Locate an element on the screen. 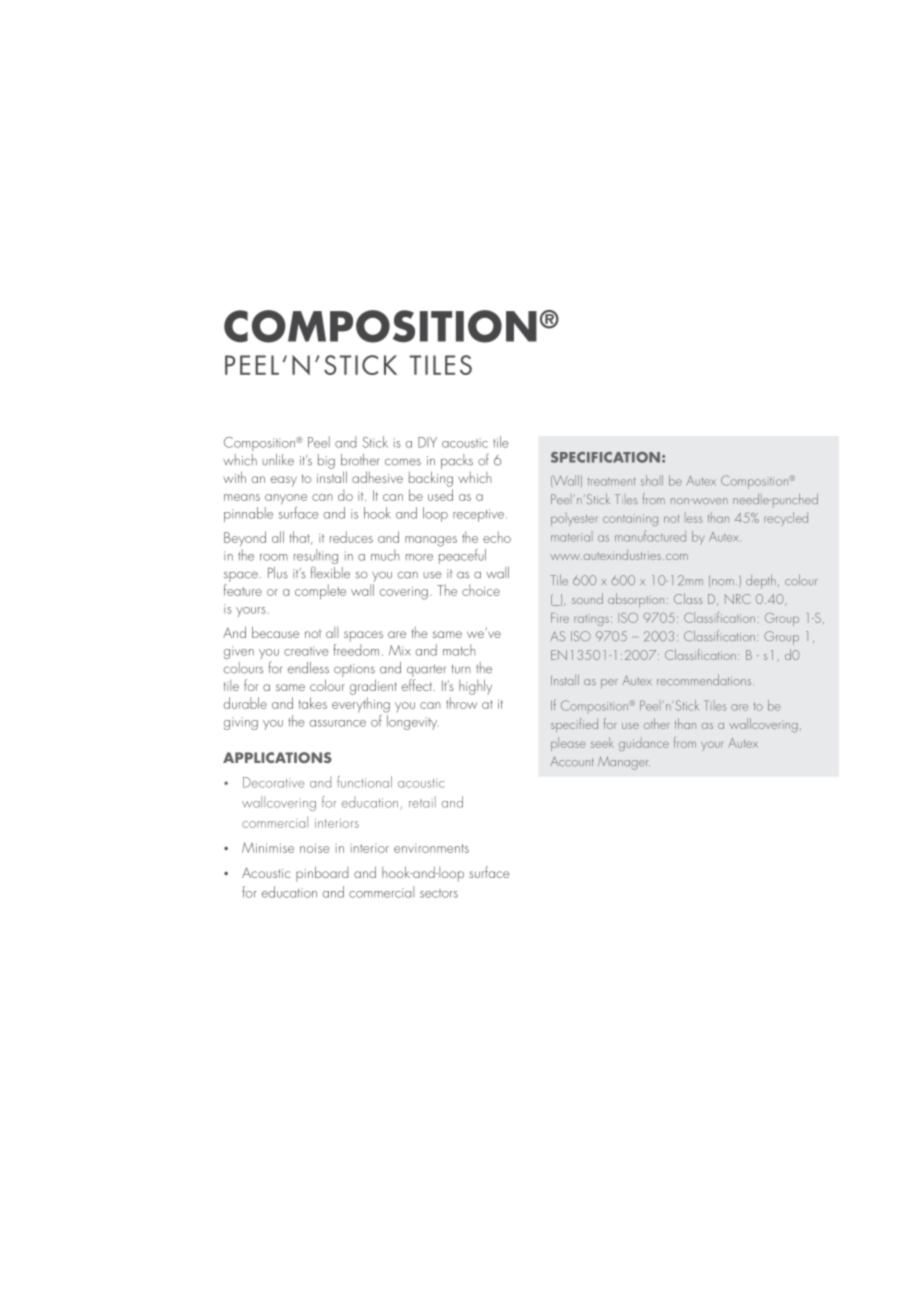  choice is located at coordinates (481, 590).
